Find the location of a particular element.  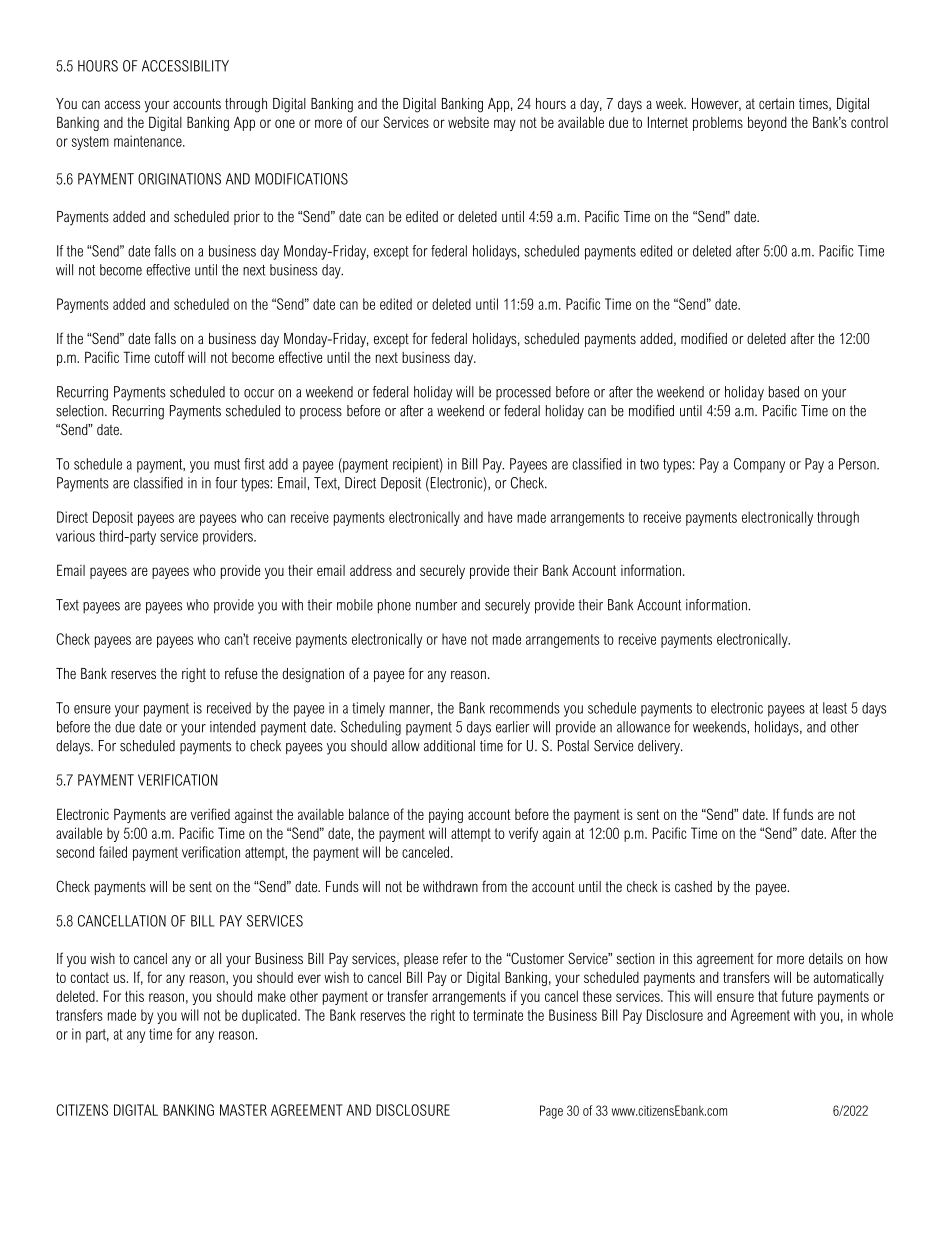

website is located at coordinates (468, 122).
